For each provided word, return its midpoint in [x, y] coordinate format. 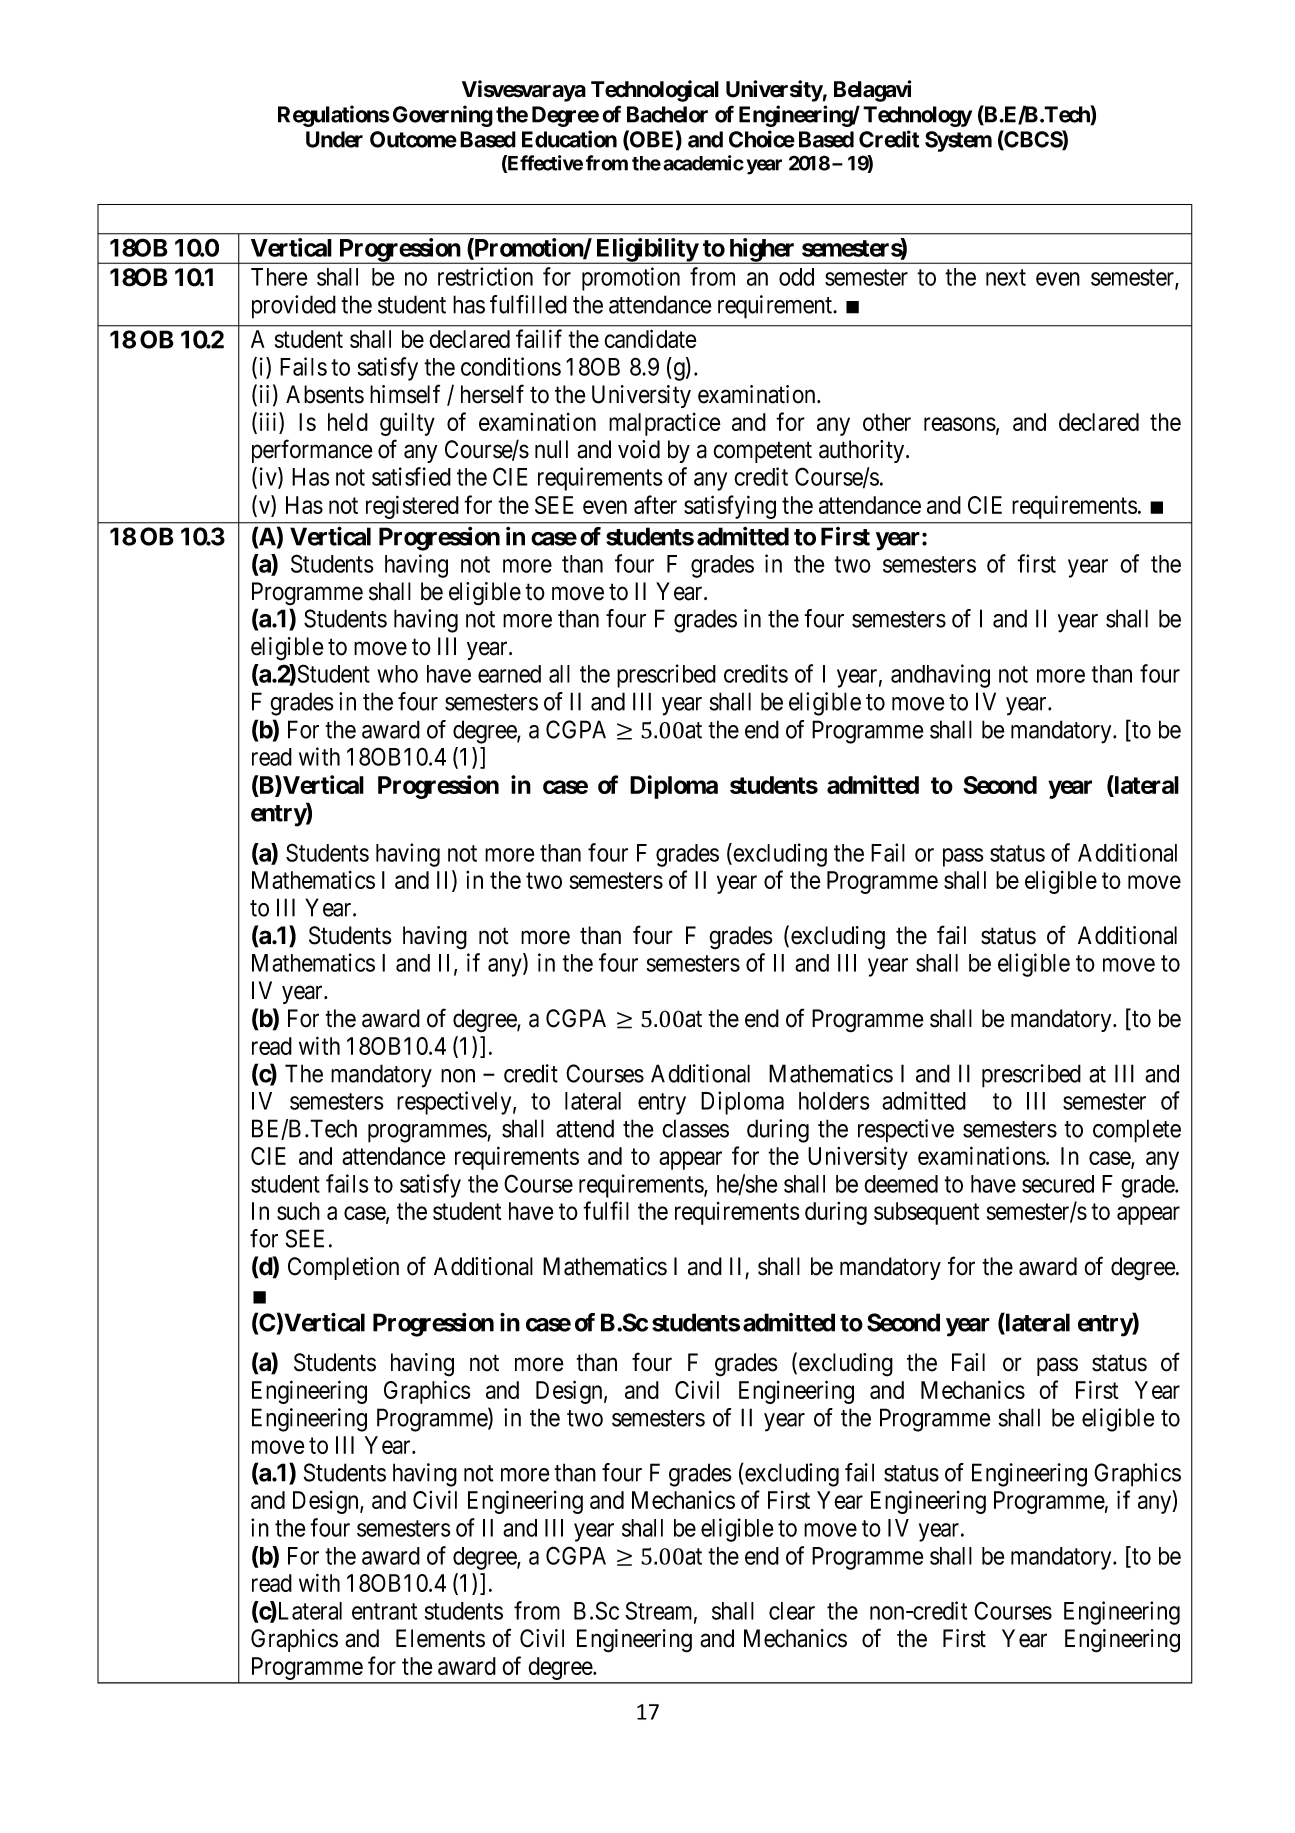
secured [1058, 1184]
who [397, 674]
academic [703, 163]
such [298, 1211]
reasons [960, 424]
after [655, 504]
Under [334, 139]
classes [695, 1128]
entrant [384, 1611]
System [958, 141]
